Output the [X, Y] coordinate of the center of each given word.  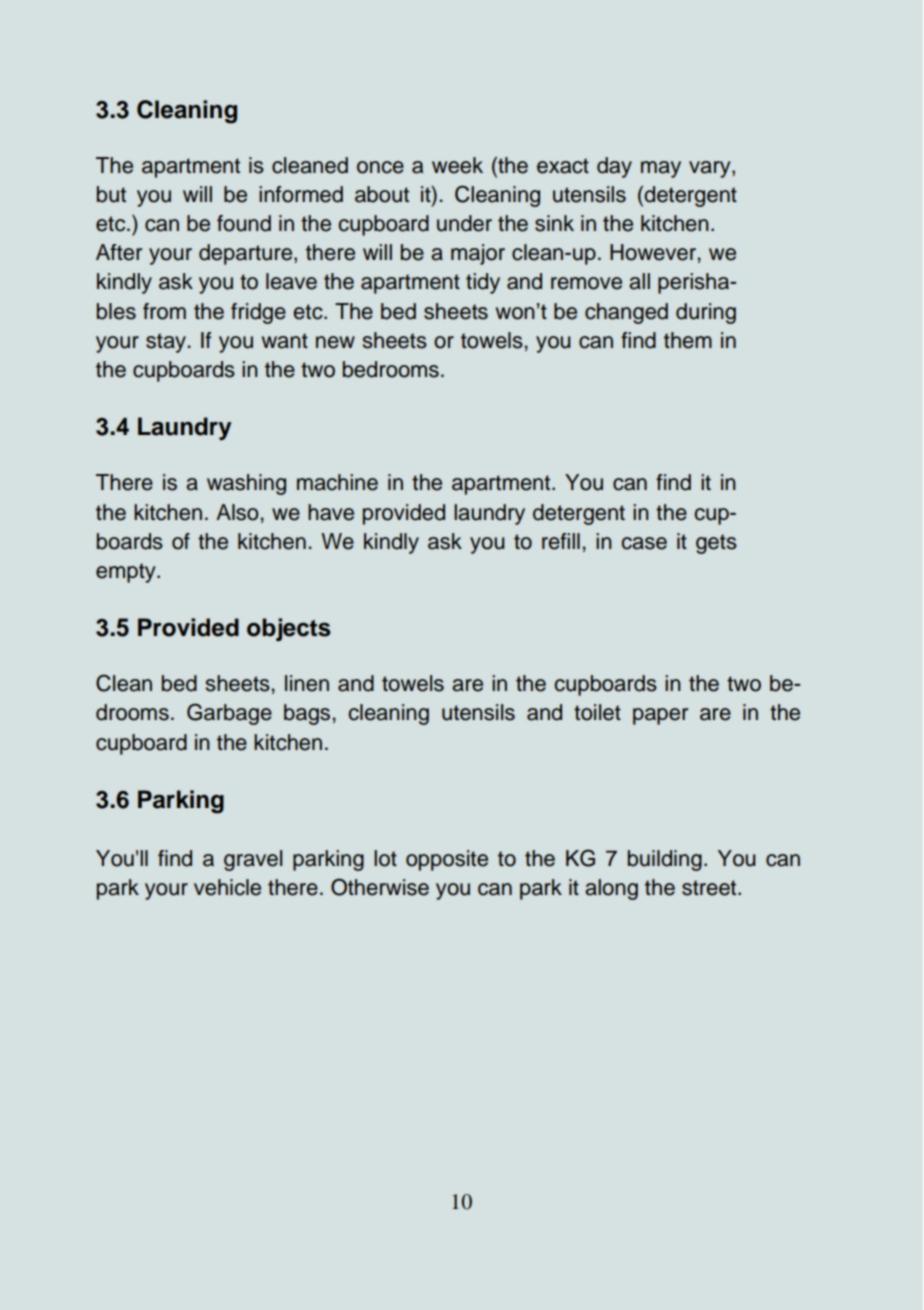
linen [307, 683]
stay [167, 343]
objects [289, 629]
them [688, 340]
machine [337, 482]
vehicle [227, 887]
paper [660, 716]
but [111, 194]
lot [385, 858]
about [382, 194]
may [661, 169]
